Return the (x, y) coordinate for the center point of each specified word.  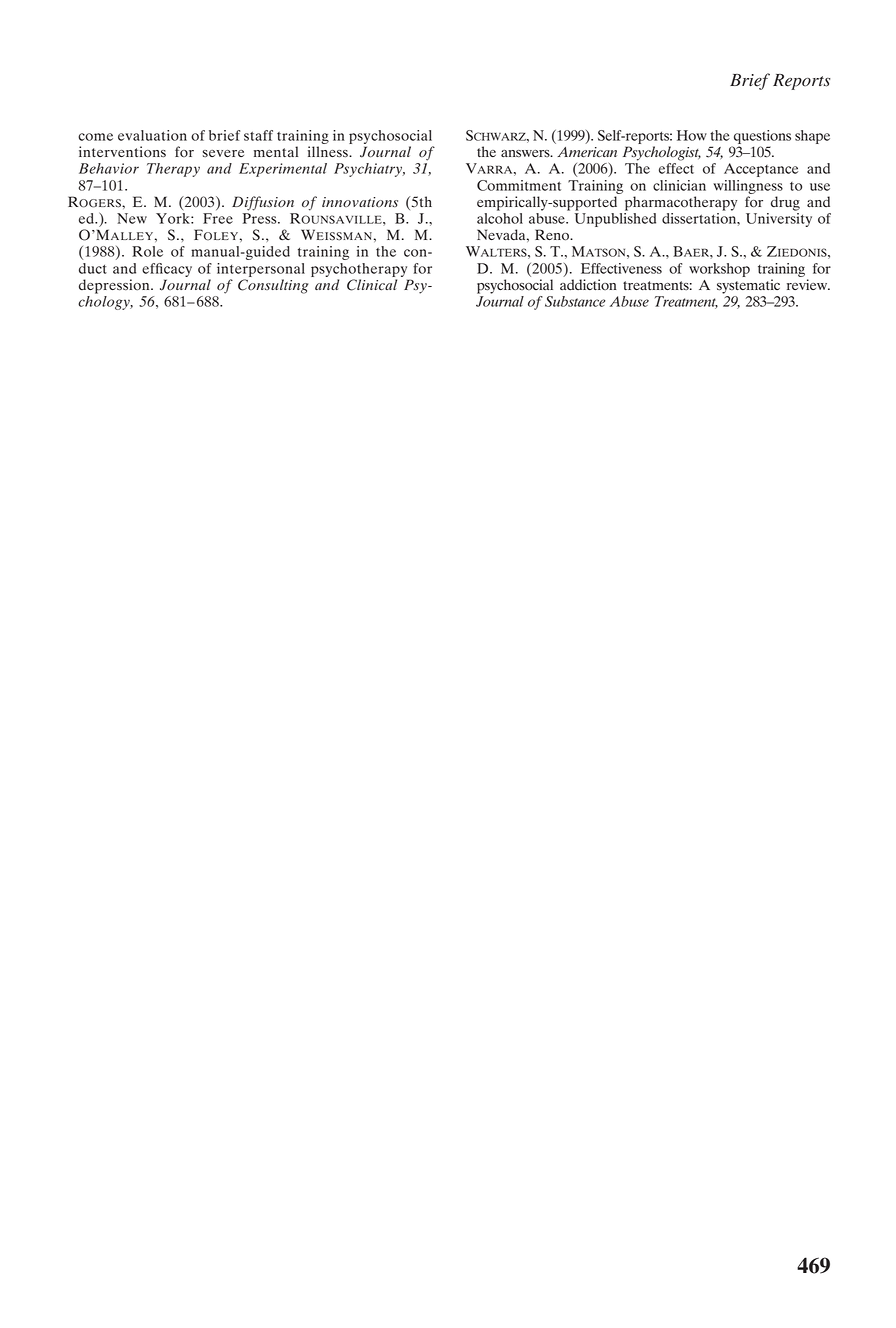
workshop (719, 270)
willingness (748, 187)
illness (329, 152)
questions (762, 137)
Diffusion (263, 203)
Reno (553, 235)
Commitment (519, 185)
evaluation (152, 135)
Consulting (273, 286)
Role (147, 251)
